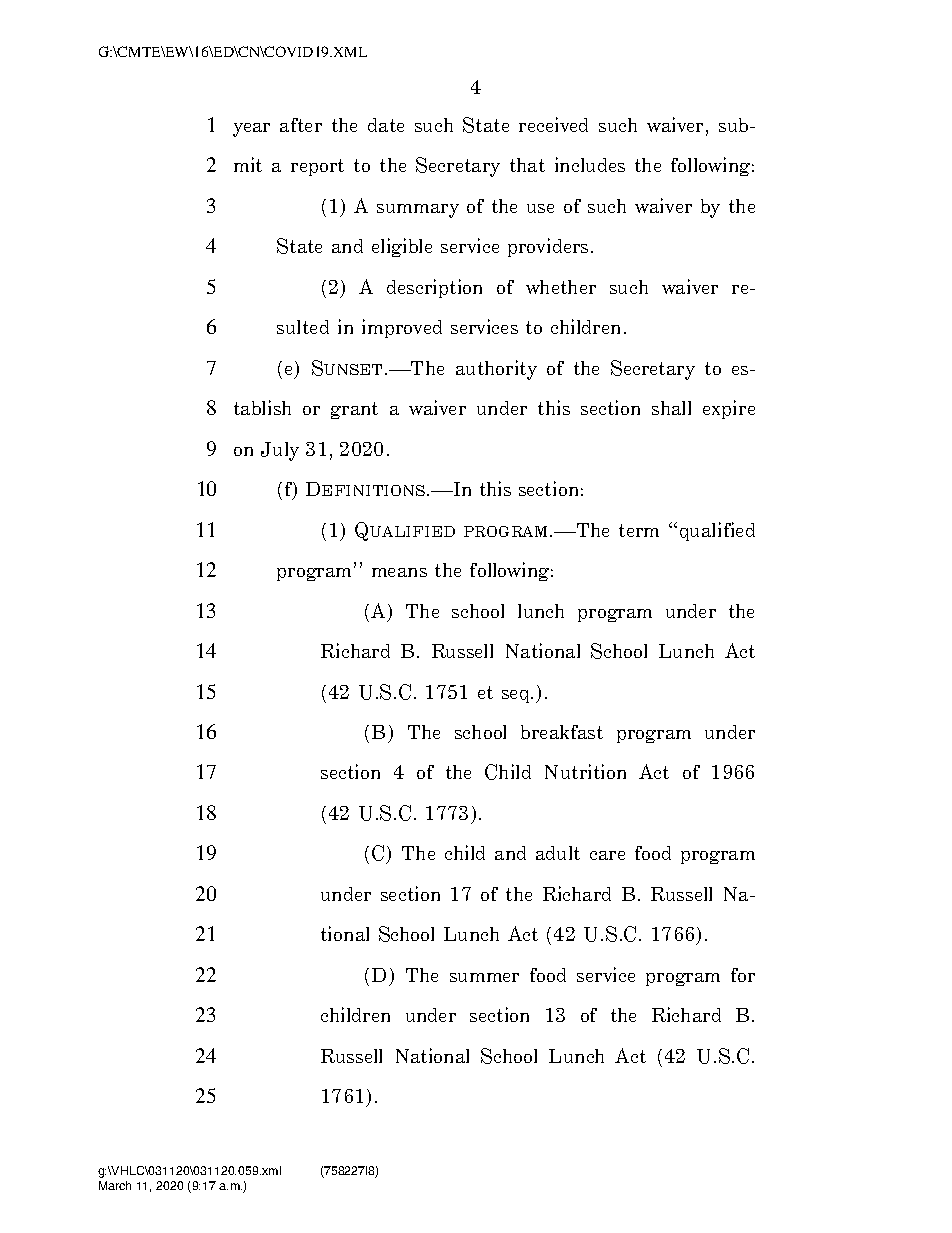 The image size is (952, 1233). I want to click on summary, so click(418, 211).
